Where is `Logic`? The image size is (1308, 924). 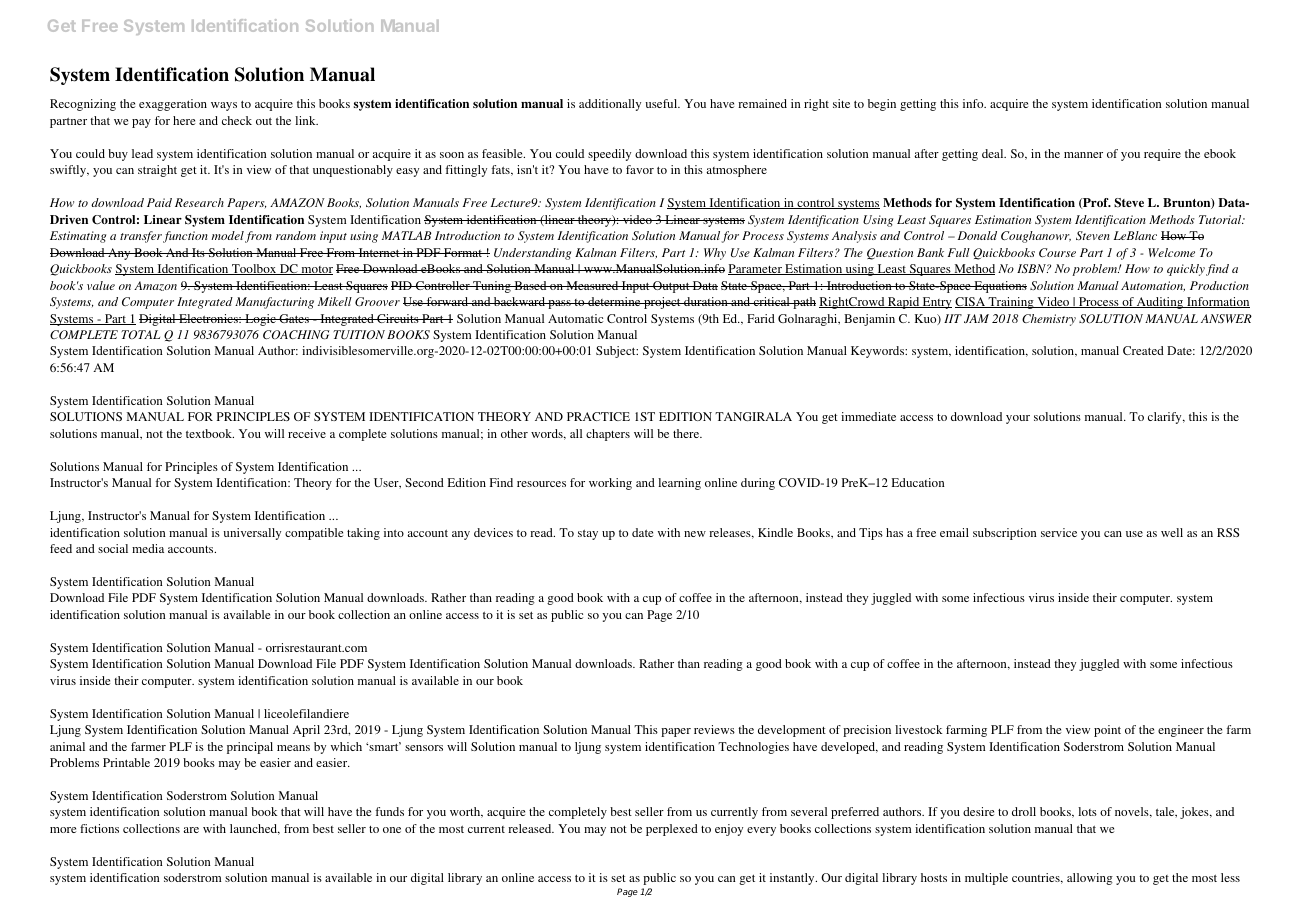 Logic is located at coordinates (260, 320).
